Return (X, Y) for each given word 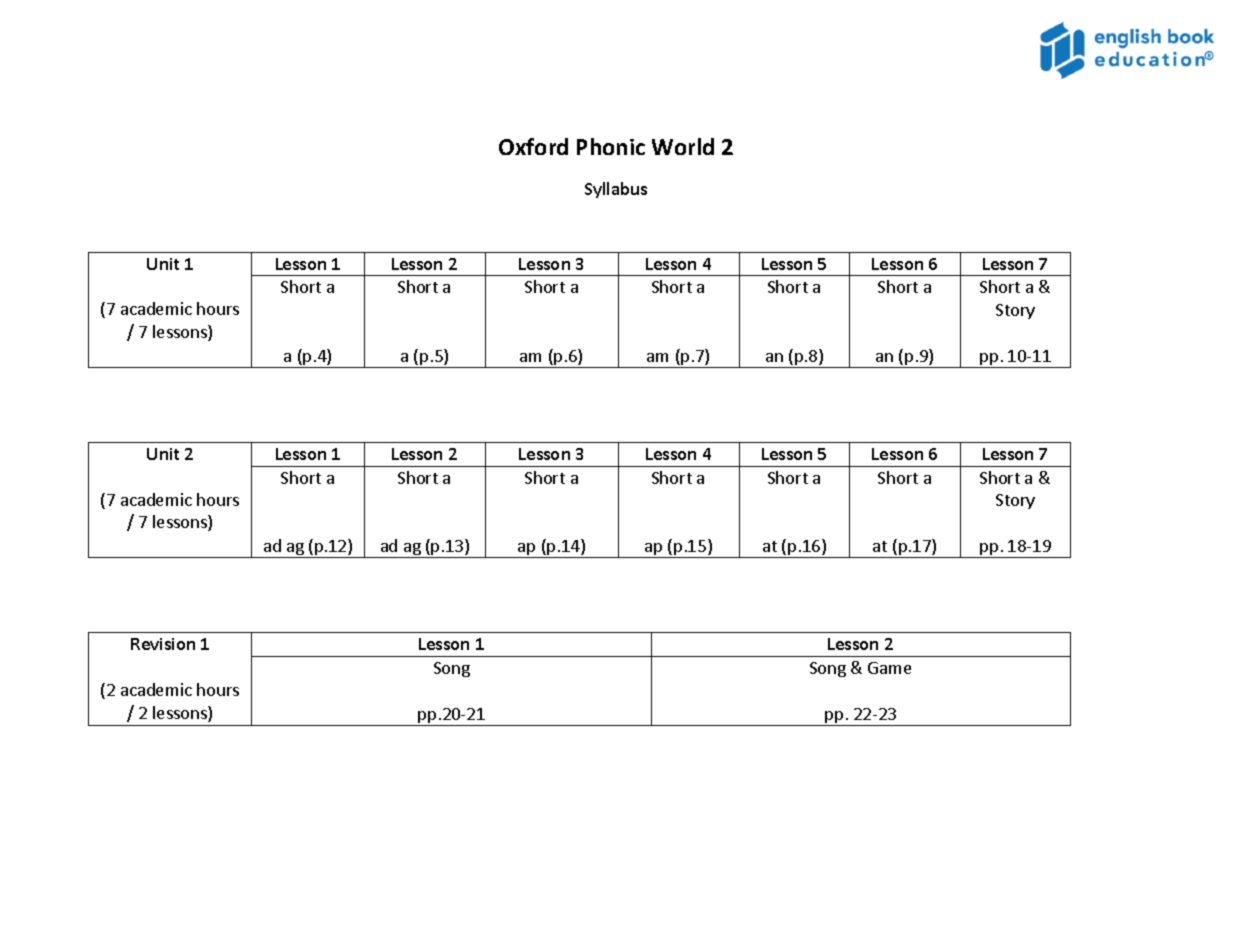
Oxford (533, 146)
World (683, 146)
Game (889, 668)
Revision (163, 644)
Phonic (611, 146)
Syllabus (616, 190)
